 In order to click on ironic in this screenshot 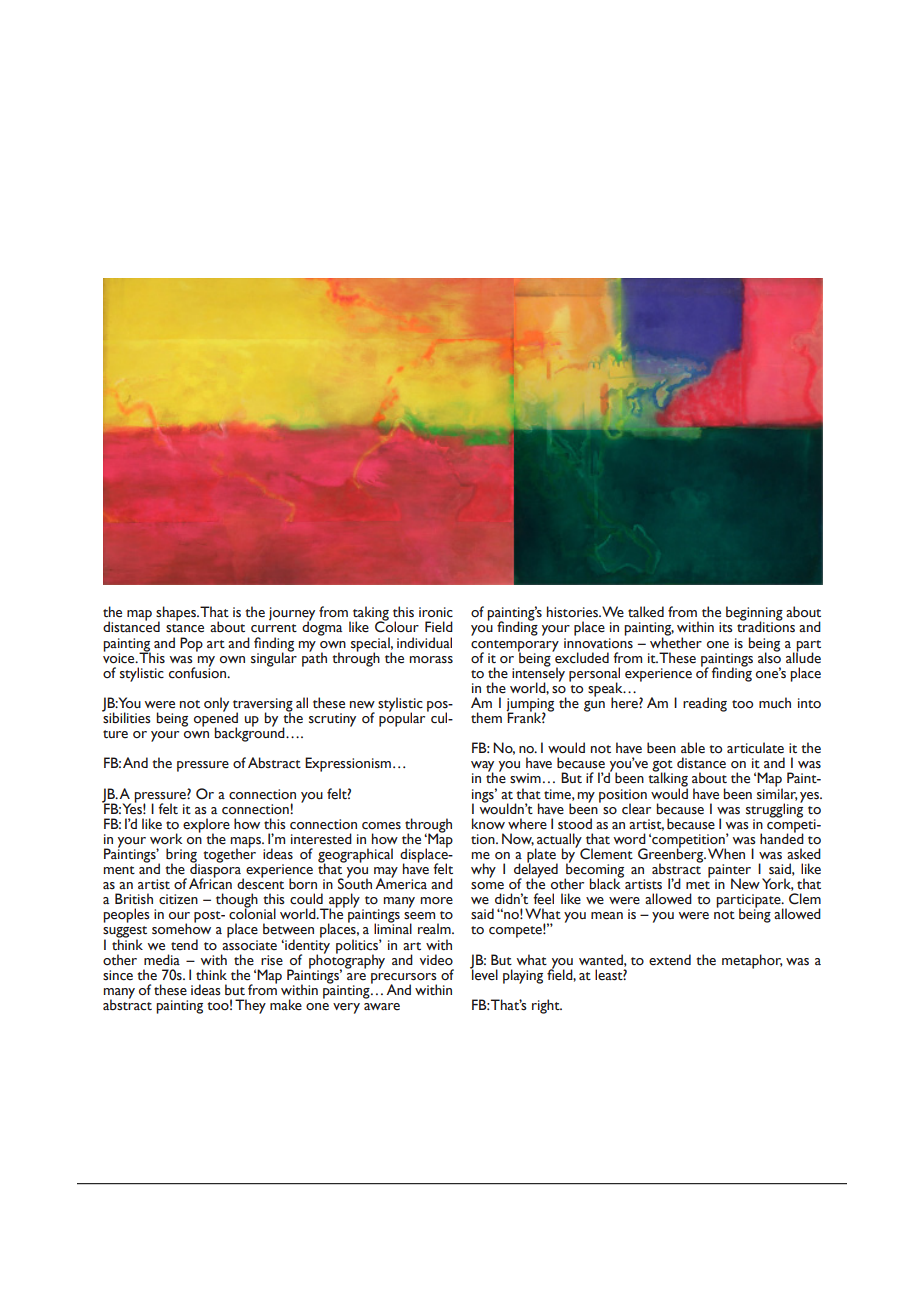, I will do `click(436, 612)`.
